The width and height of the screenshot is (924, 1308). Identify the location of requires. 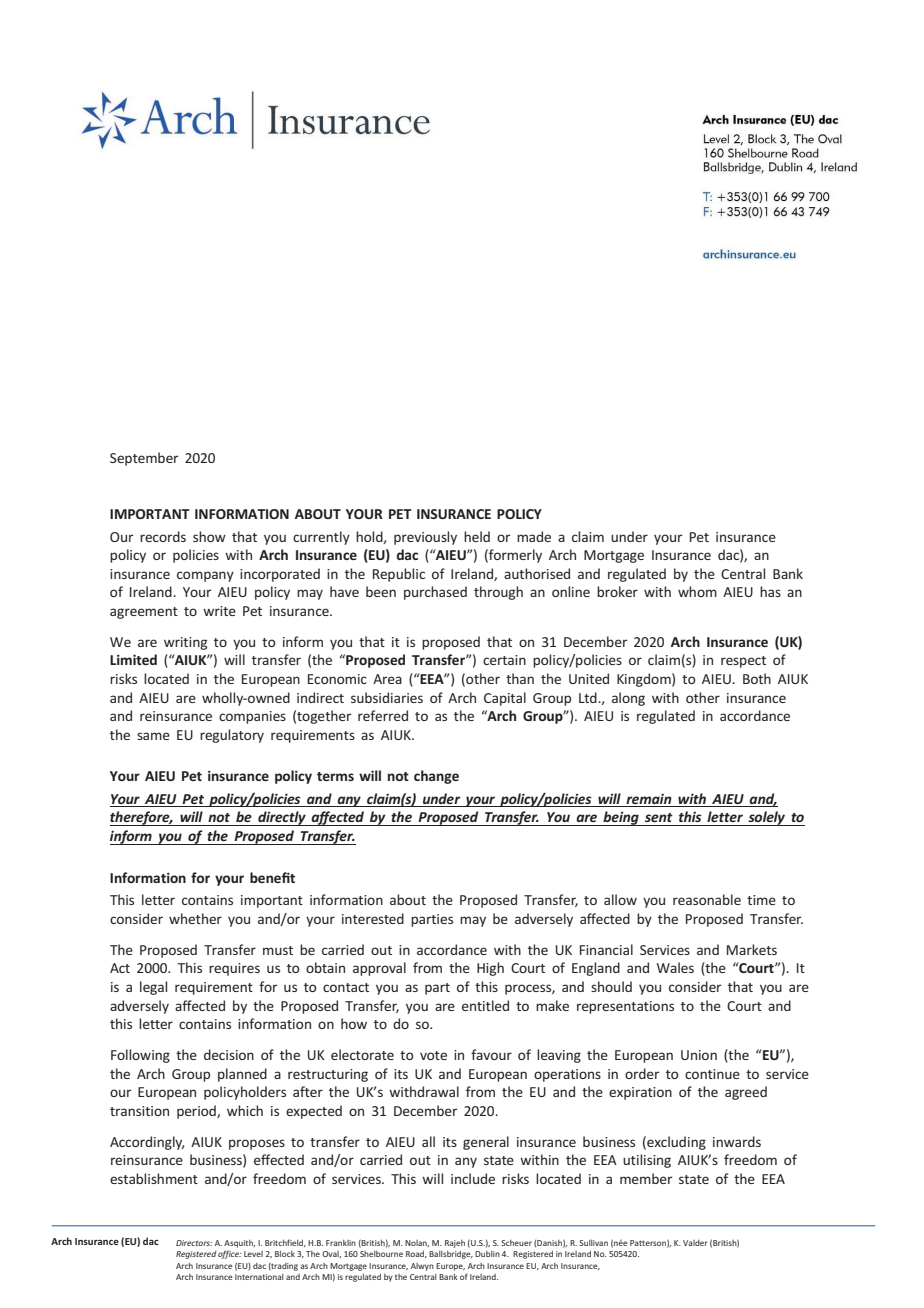
(234, 969).
